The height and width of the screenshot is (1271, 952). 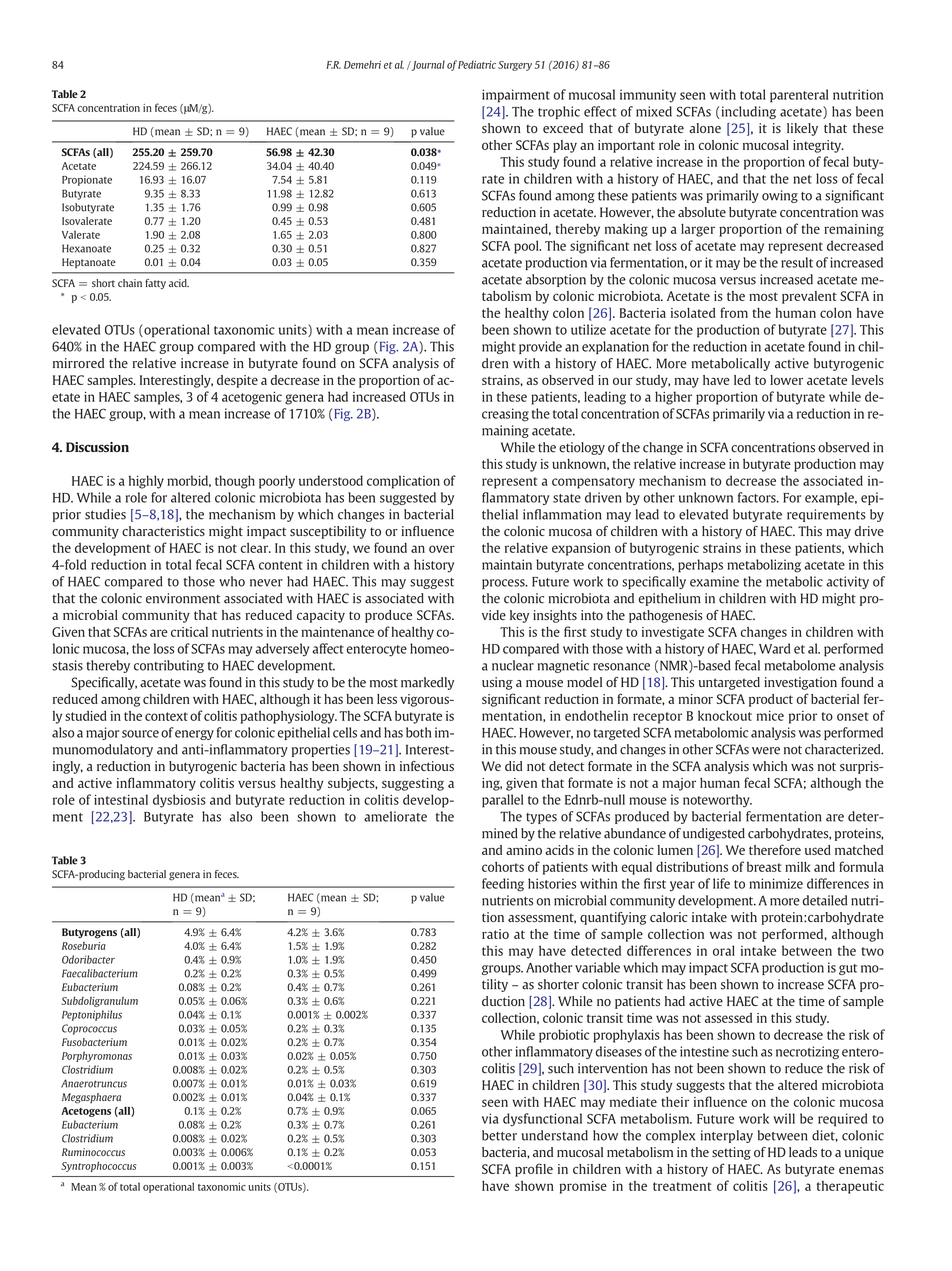 I want to click on noteworthy, so click(x=717, y=801).
